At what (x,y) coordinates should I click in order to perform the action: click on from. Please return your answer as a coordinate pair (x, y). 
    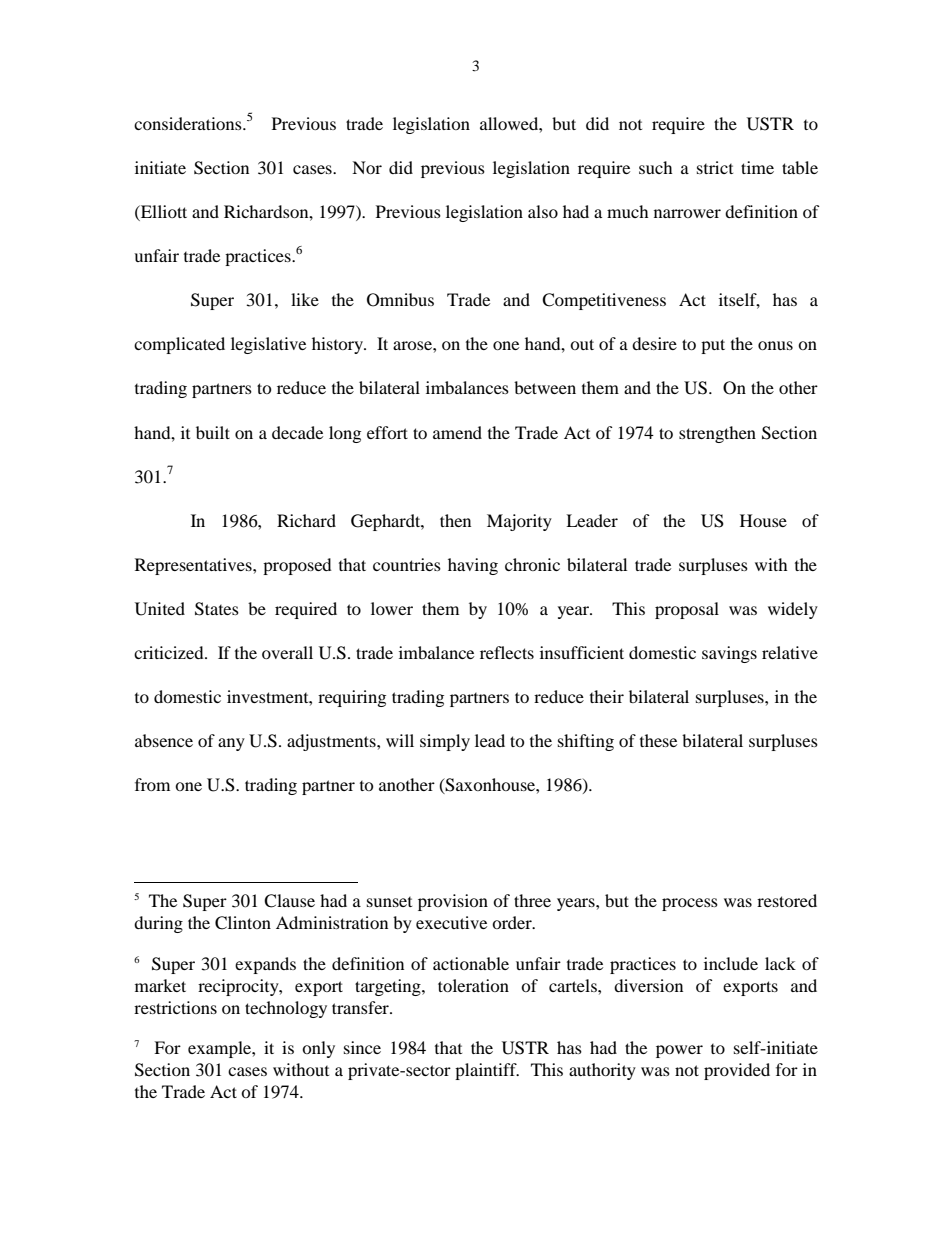
    Looking at the image, I should click on (152, 784).
